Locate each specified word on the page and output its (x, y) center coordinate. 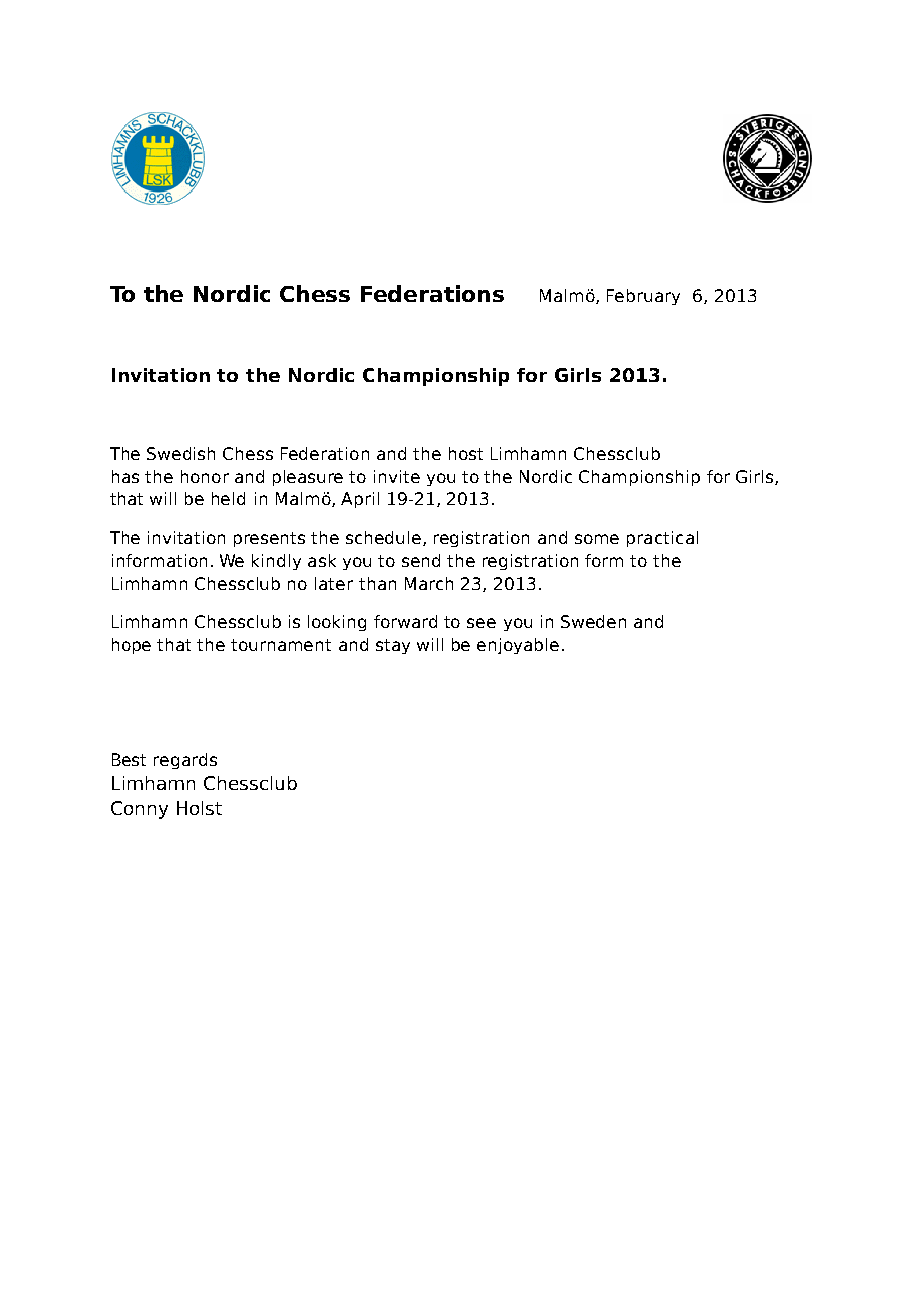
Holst (199, 808)
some (597, 539)
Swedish (181, 453)
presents (269, 539)
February (643, 297)
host (466, 453)
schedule (385, 538)
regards (185, 761)
